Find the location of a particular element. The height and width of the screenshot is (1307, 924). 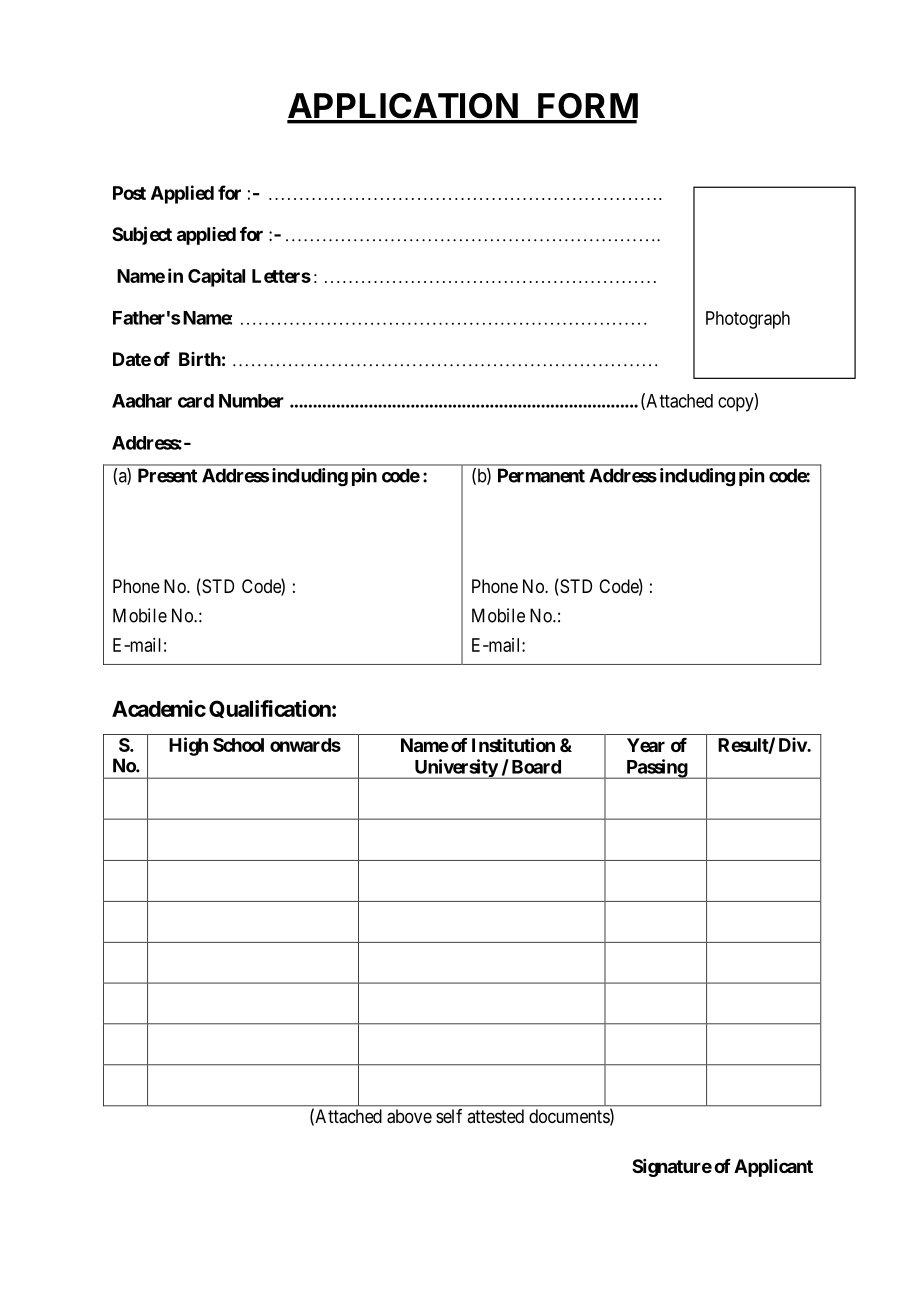

Institution is located at coordinates (513, 744).
